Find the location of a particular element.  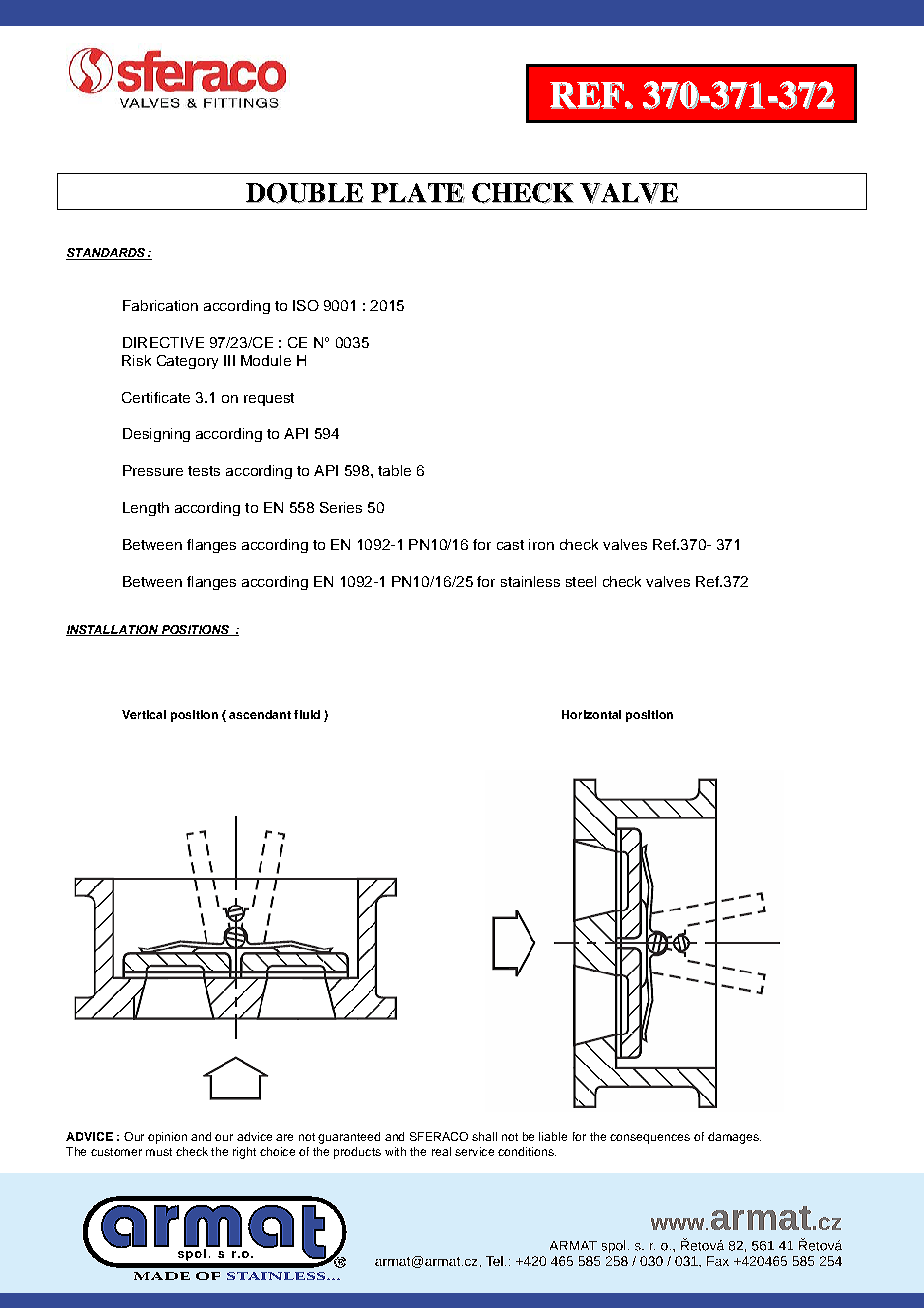

cast is located at coordinates (510, 545).
